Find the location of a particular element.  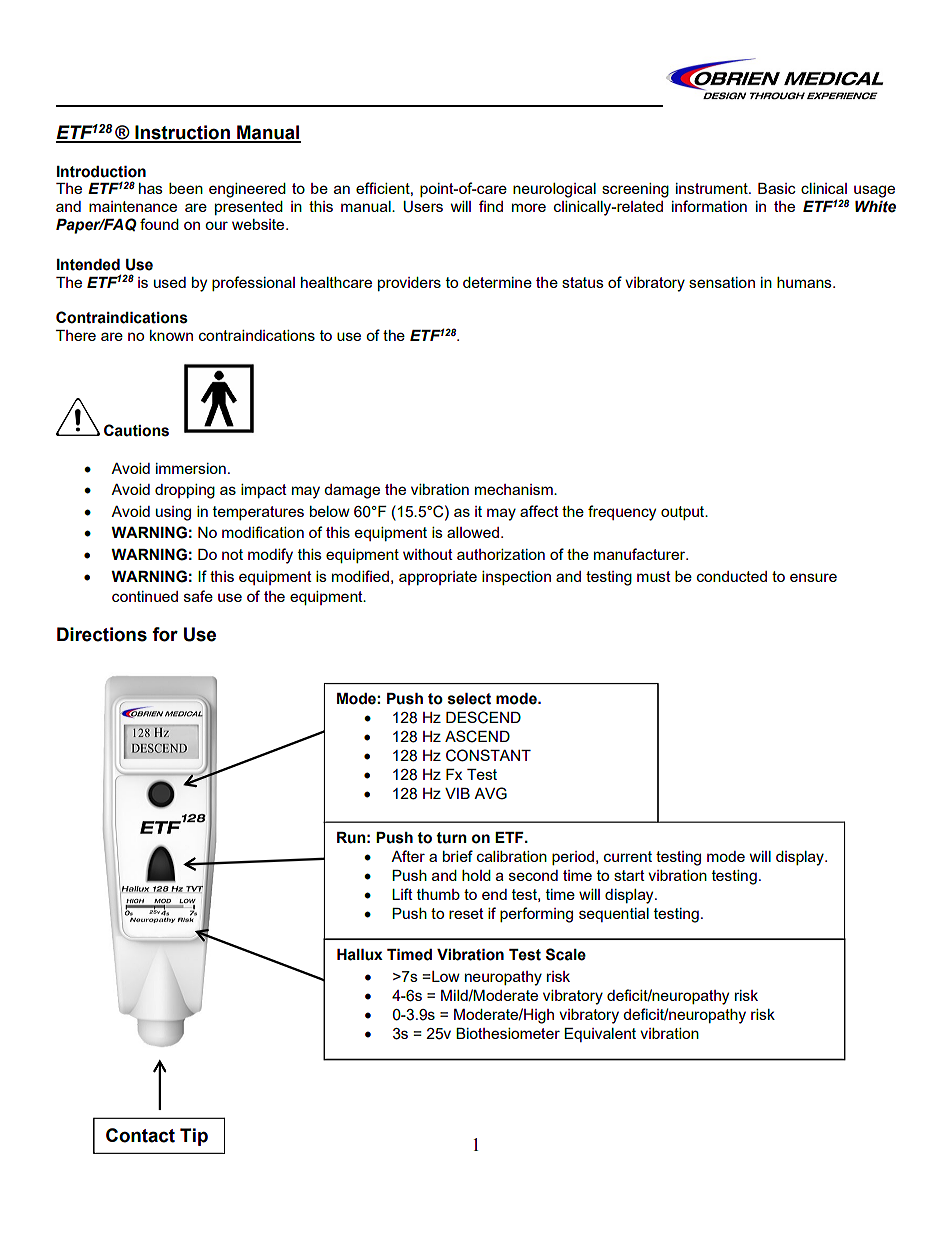

Tip is located at coordinates (194, 1137).
